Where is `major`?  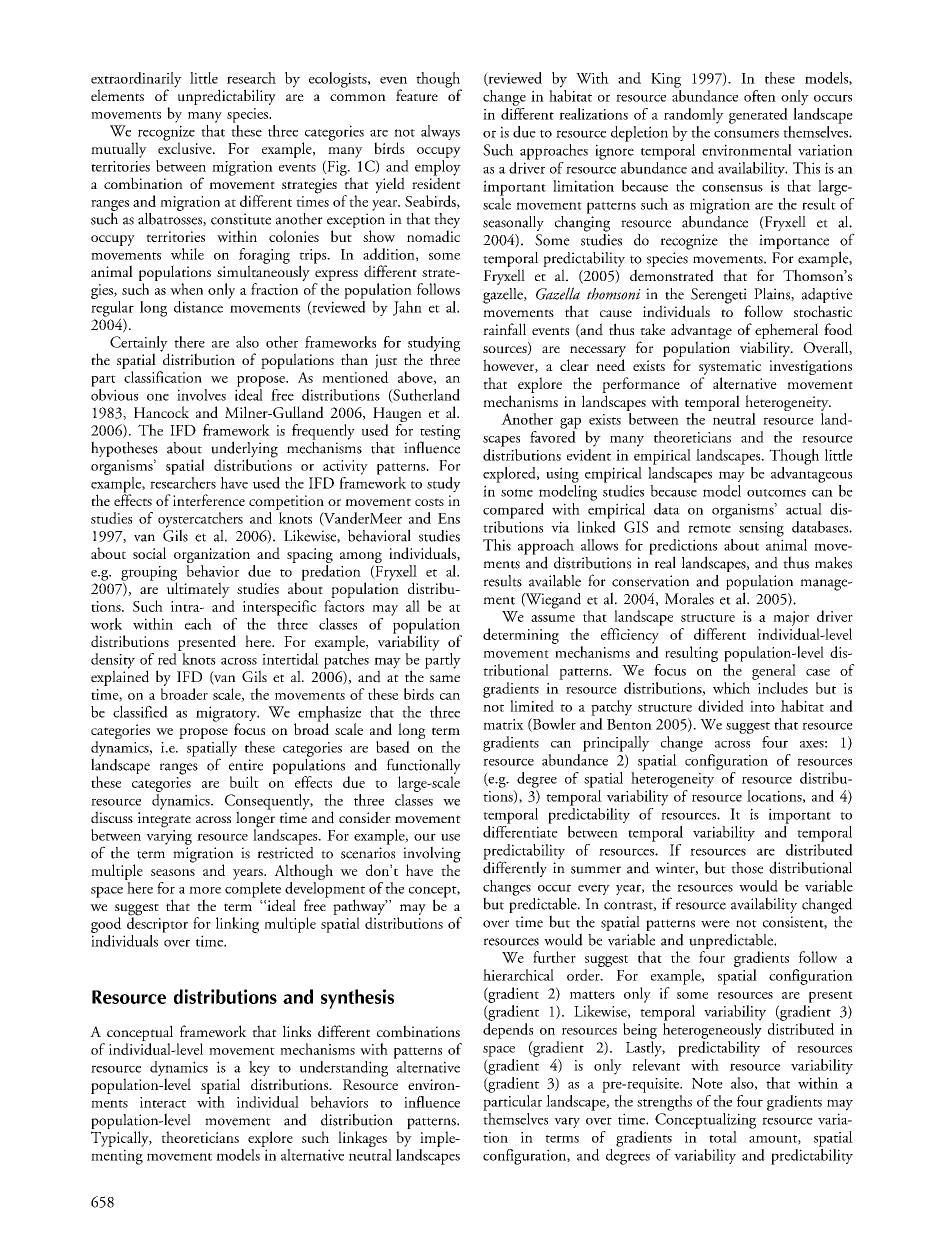
major is located at coordinates (791, 618).
